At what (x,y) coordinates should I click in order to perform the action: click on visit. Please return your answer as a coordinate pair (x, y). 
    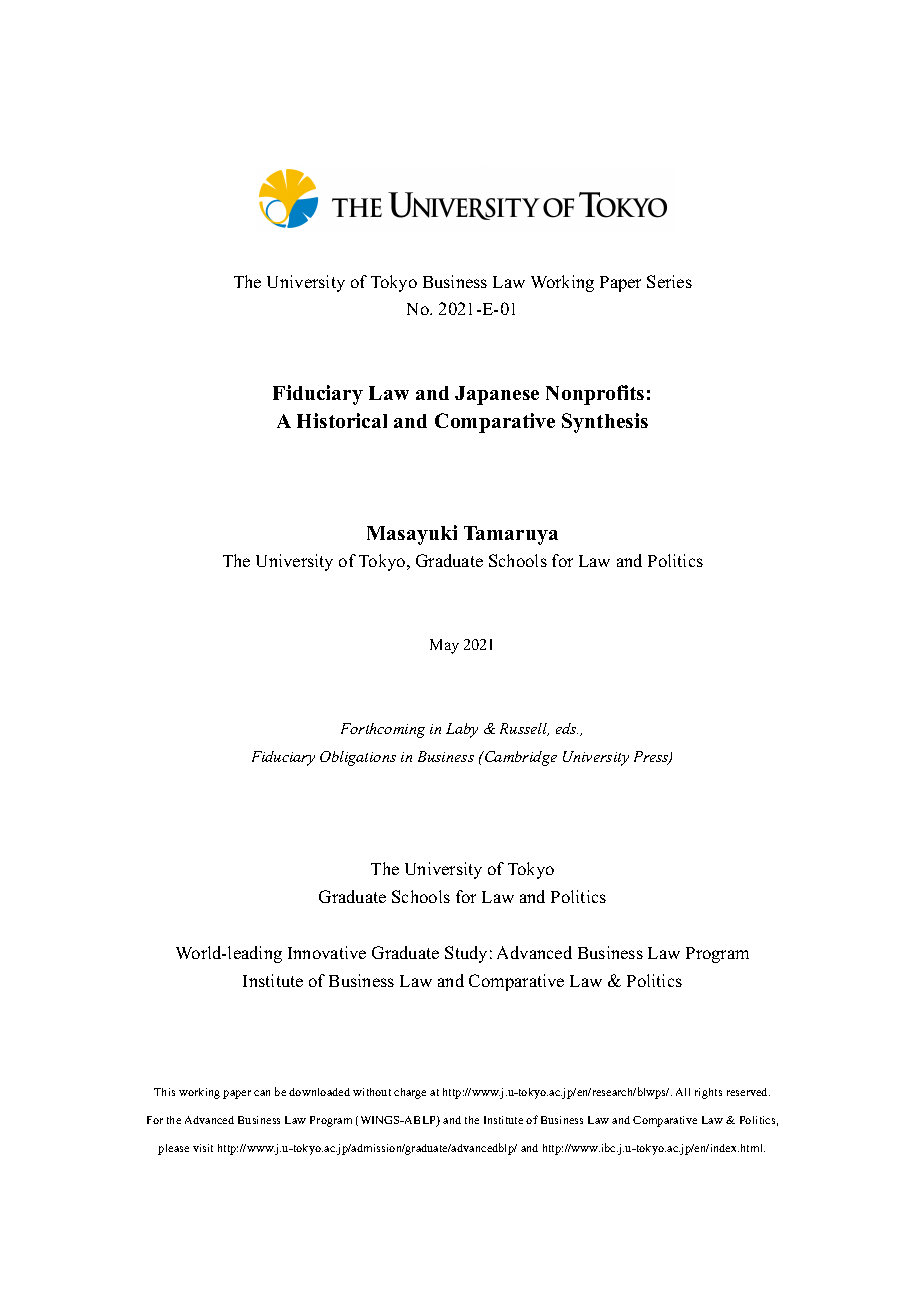
    Looking at the image, I should click on (203, 1148).
